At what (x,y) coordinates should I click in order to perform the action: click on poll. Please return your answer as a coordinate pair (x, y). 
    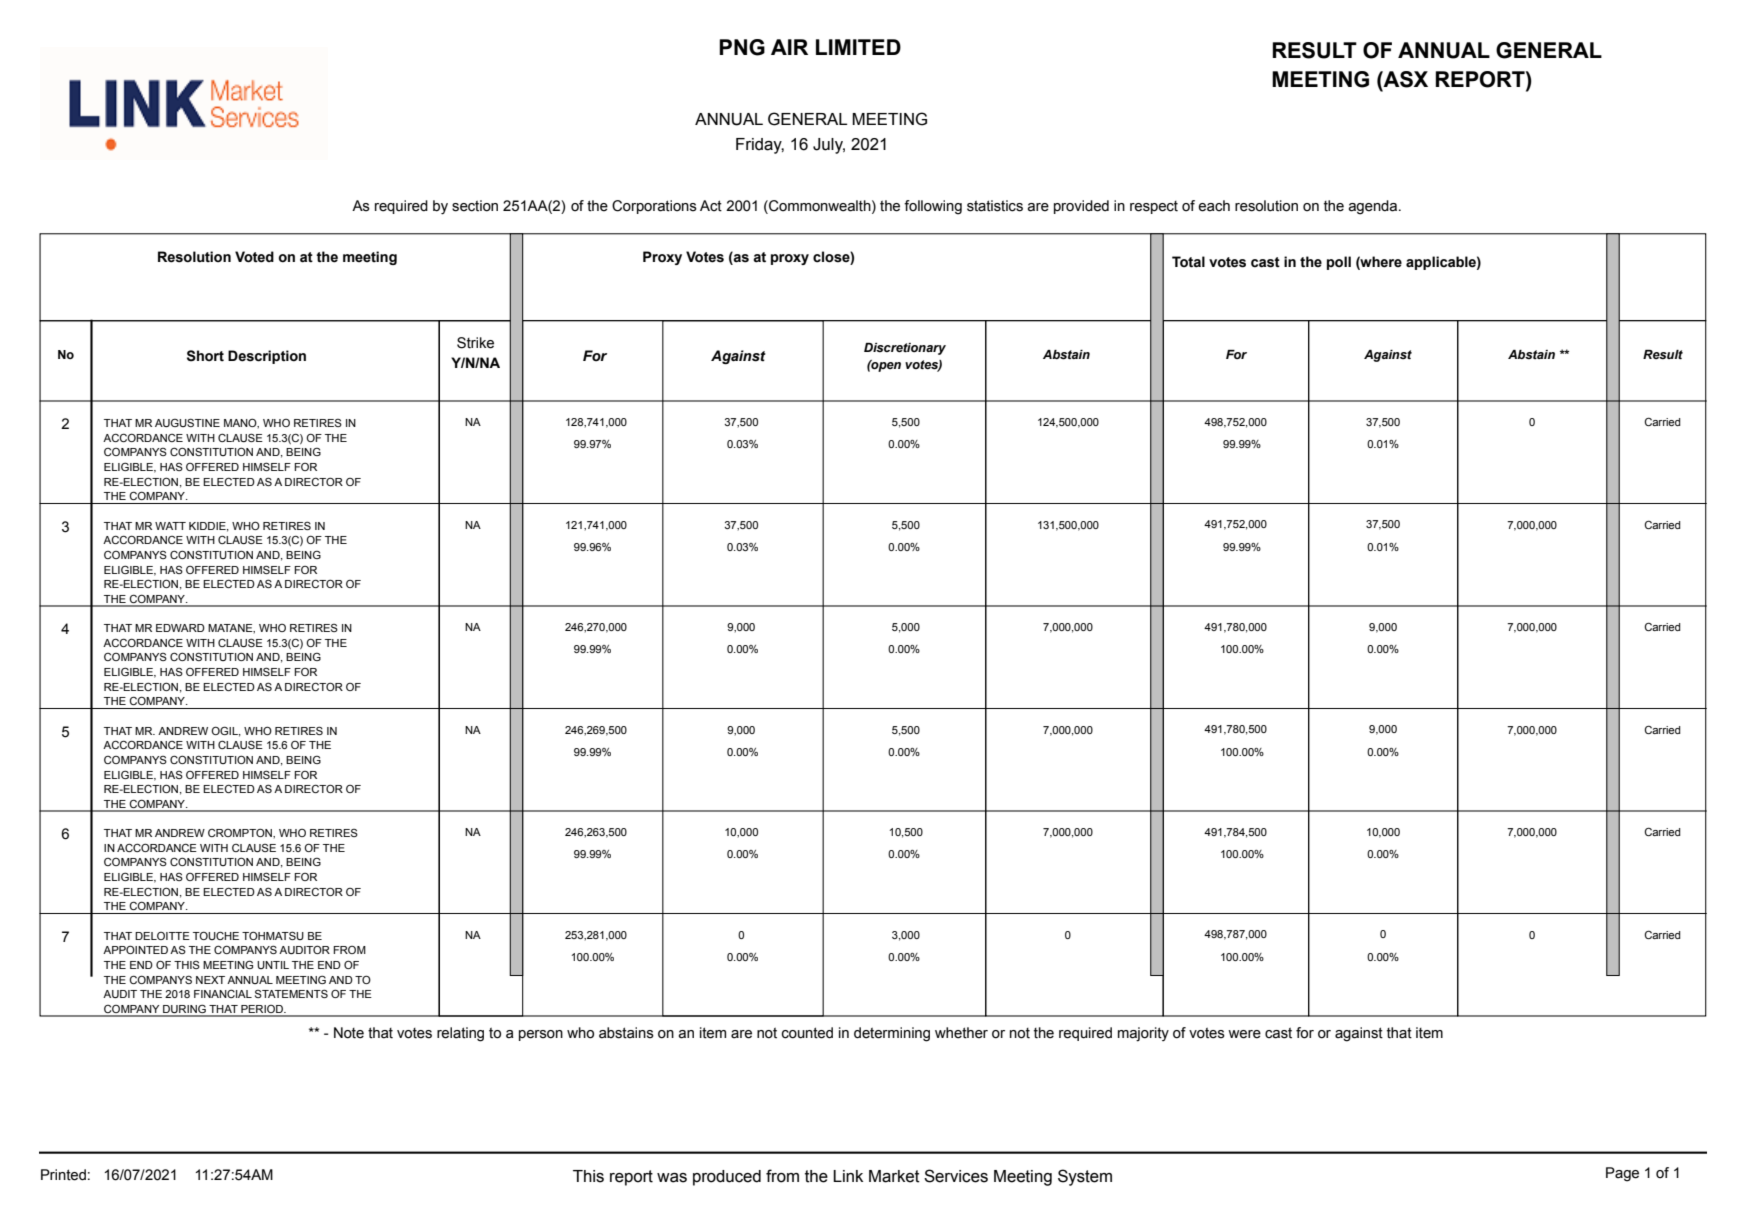
    Looking at the image, I should click on (1339, 263).
